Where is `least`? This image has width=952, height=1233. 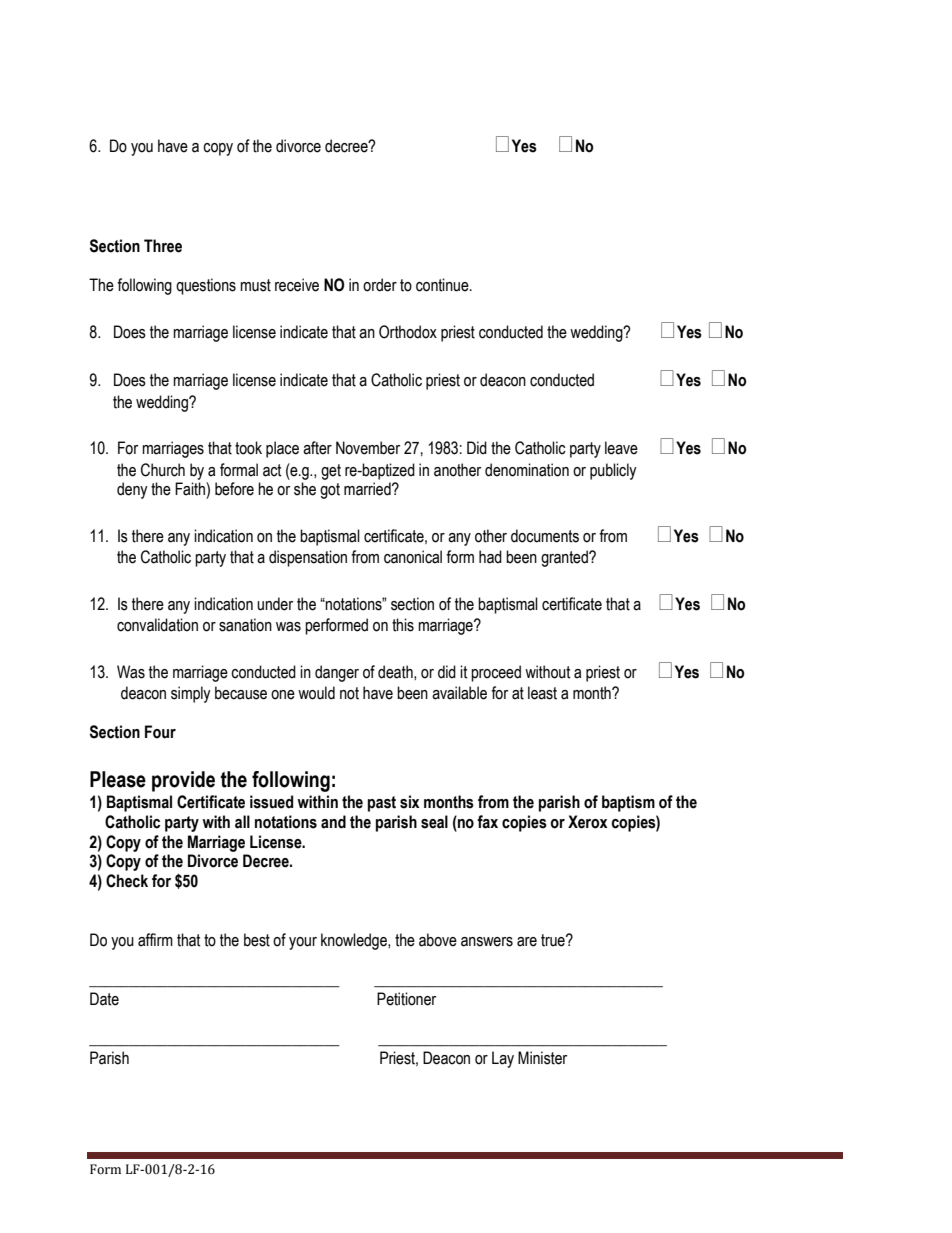
least is located at coordinates (542, 693).
